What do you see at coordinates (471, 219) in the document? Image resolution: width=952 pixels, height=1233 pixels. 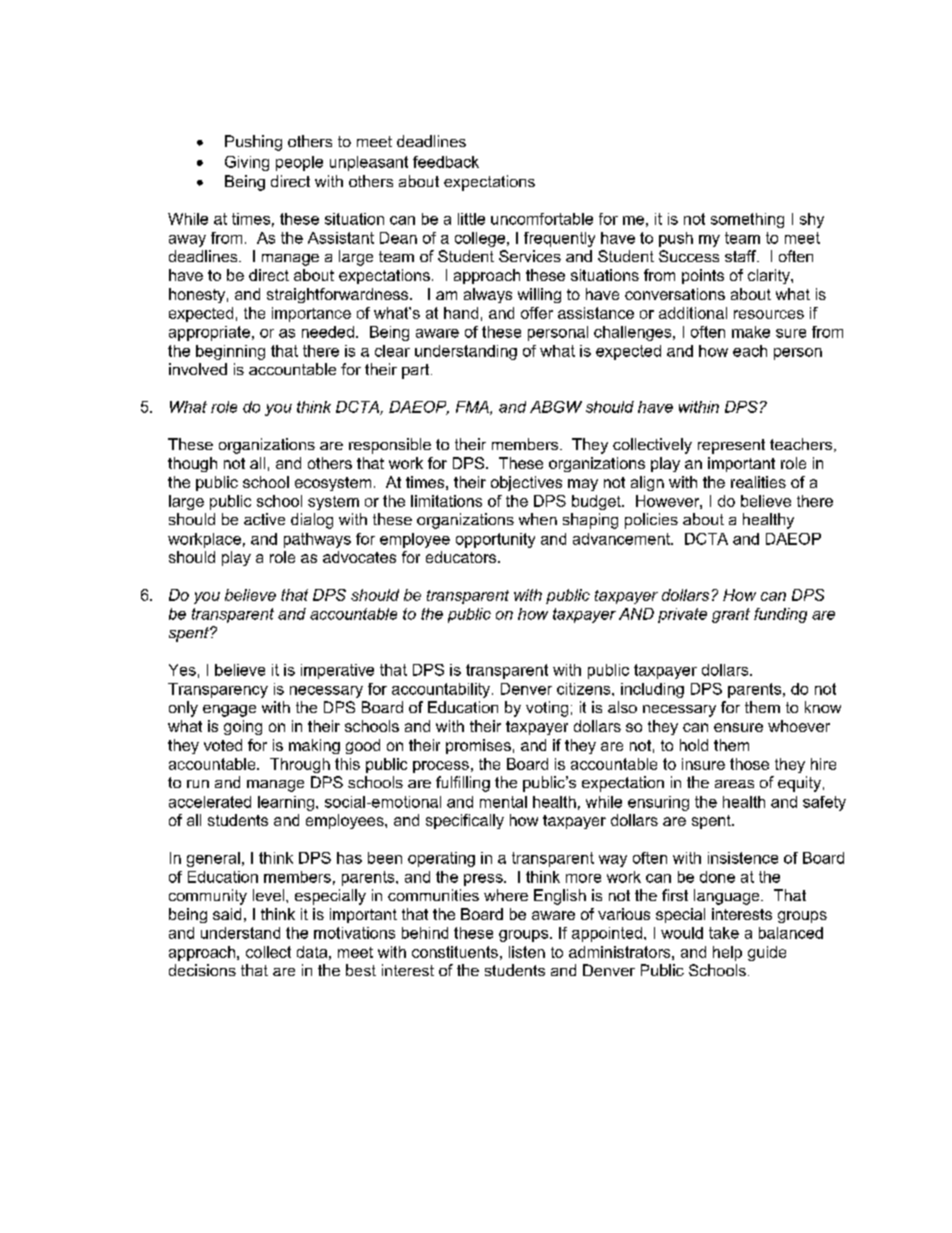 I see `little` at bounding box center [471, 219].
